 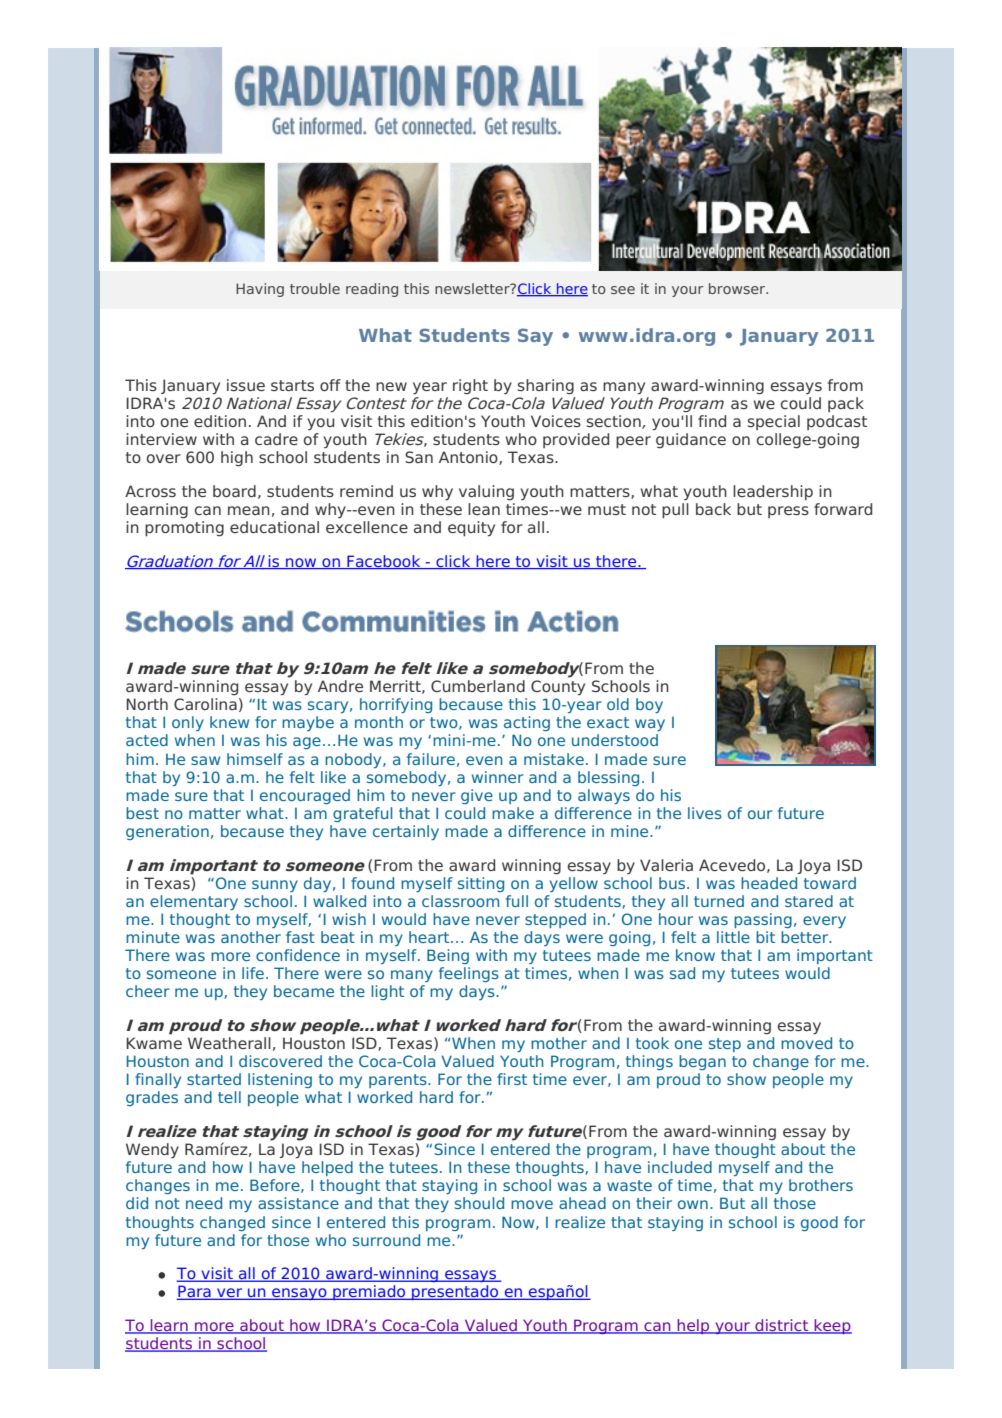 I want to click on Having, so click(x=260, y=290).
